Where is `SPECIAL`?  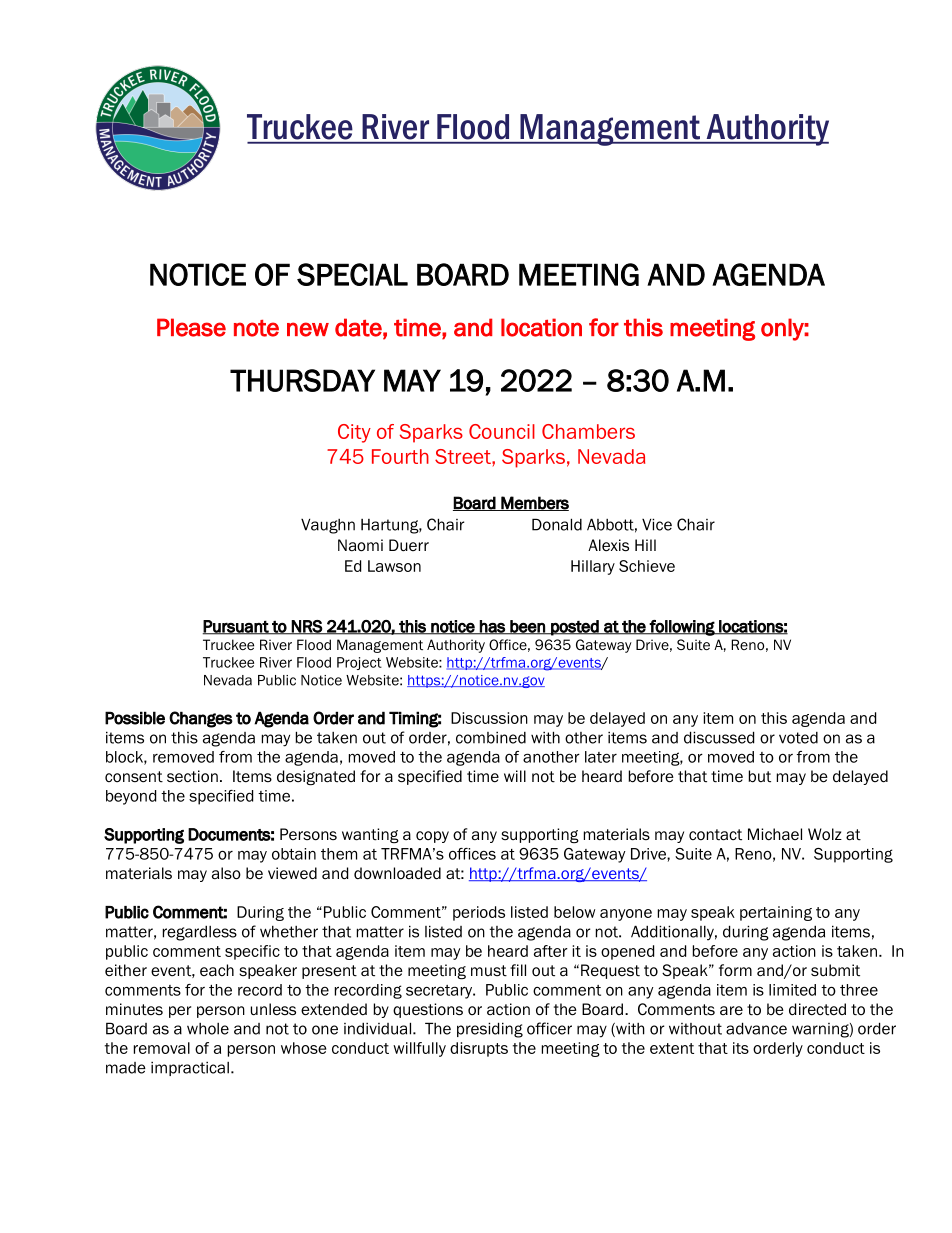
SPECIAL is located at coordinates (352, 274).
